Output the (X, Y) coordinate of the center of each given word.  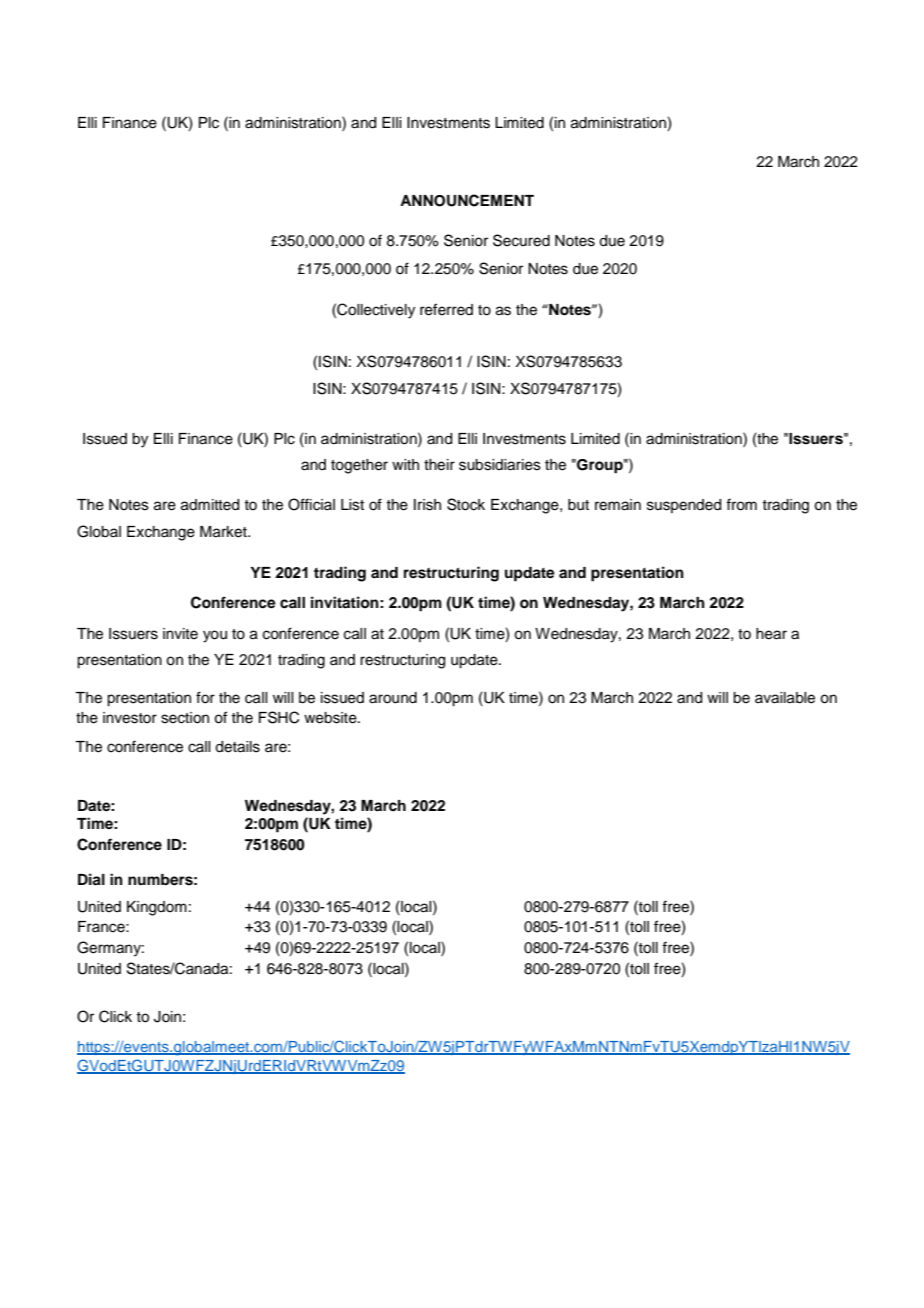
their (439, 465)
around (393, 698)
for (205, 697)
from (741, 504)
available (785, 698)
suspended (684, 506)
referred (446, 309)
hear (771, 634)
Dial (91, 879)
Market (224, 532)
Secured (521, 240)
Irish (427, 505)
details (237, 747)
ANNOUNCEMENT (467, 200)
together (359, 466)
